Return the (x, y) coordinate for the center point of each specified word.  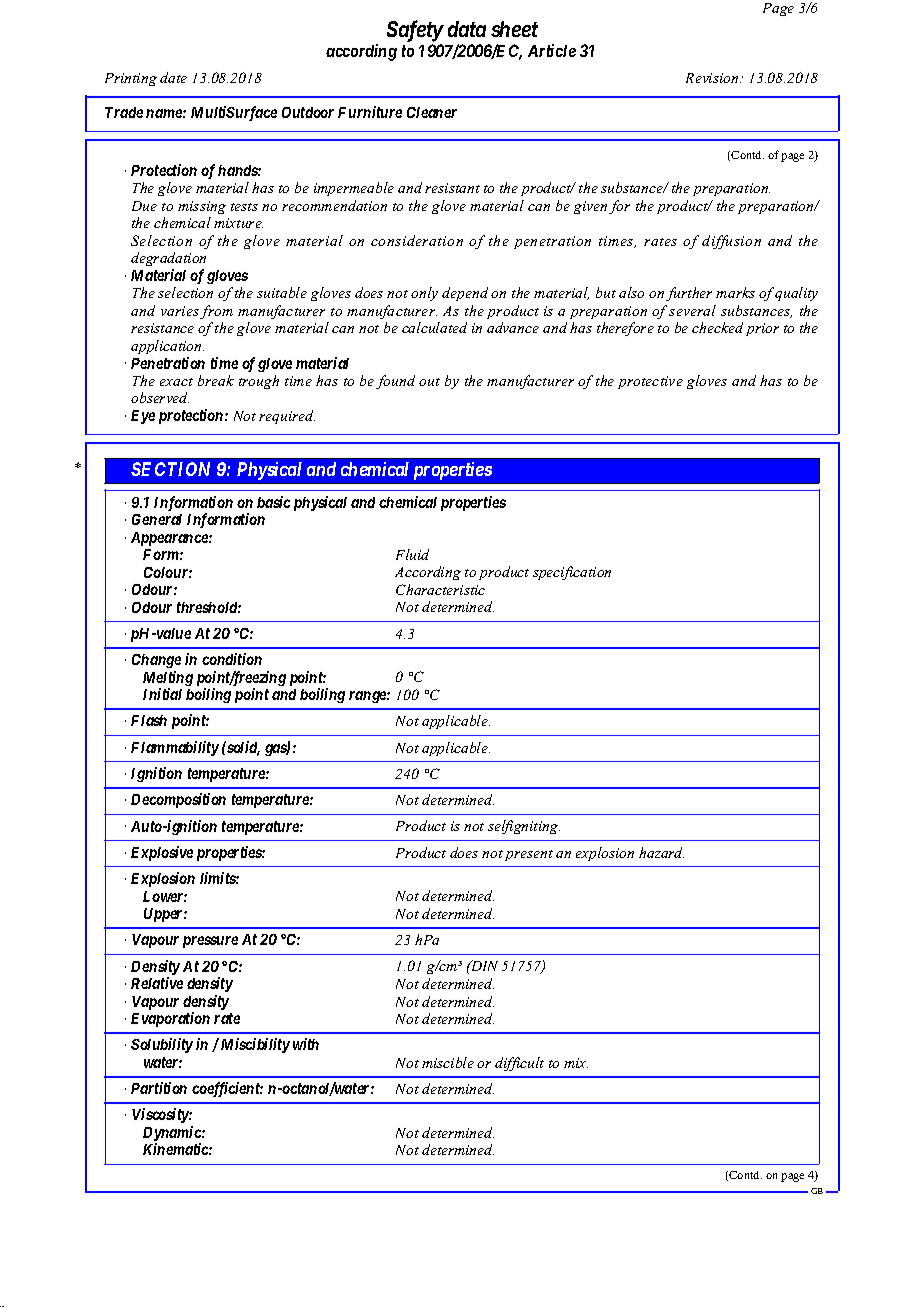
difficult (519, 1064)
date (173, 77)
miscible (448, 1062)
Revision (713, 78)
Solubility (162, 1045)
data (467, 29)
